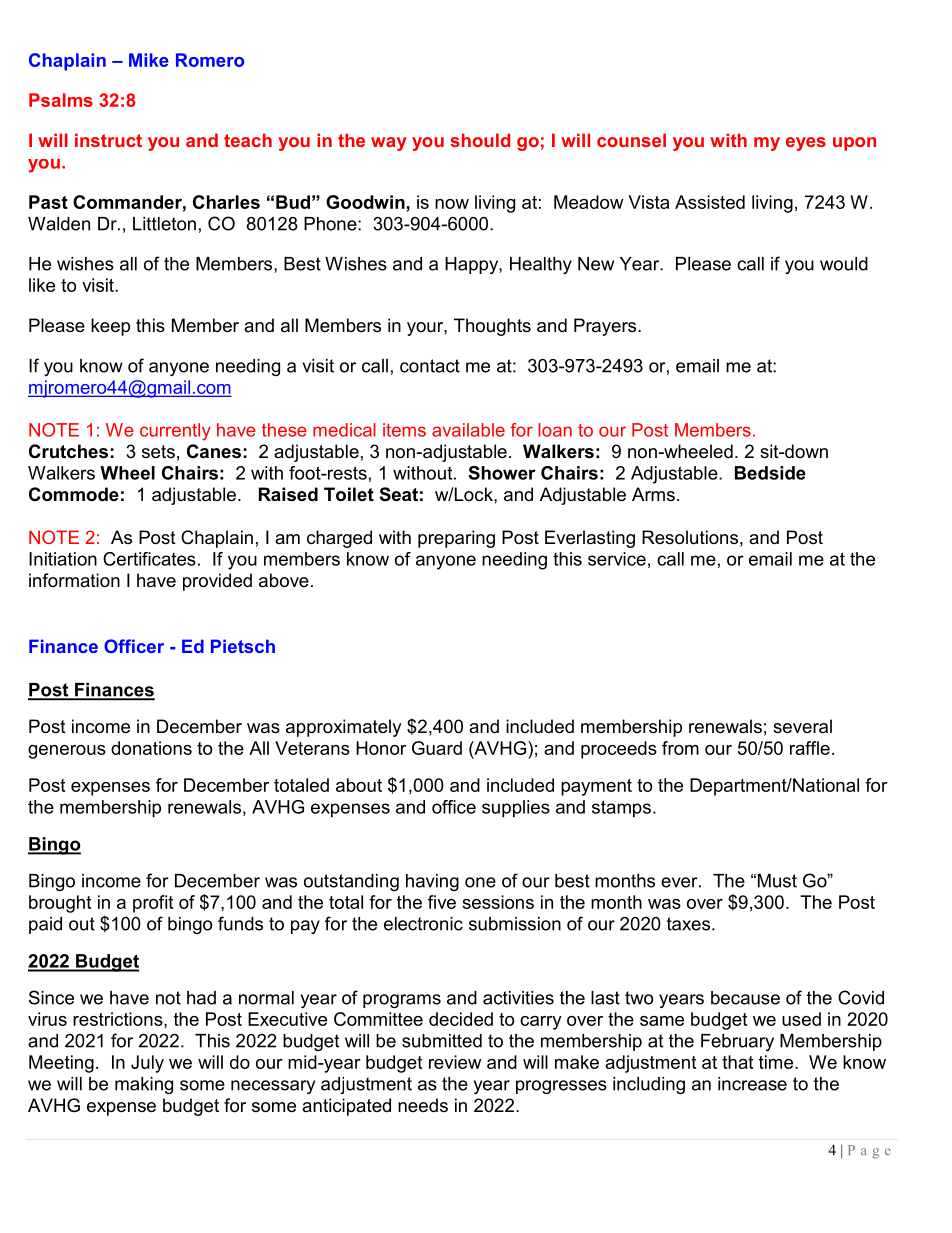 The image size is (952, 1233). What do you see at coordinates (492, 327) in the page?
I see `Thoughts` at bounding box center [492, 327].
